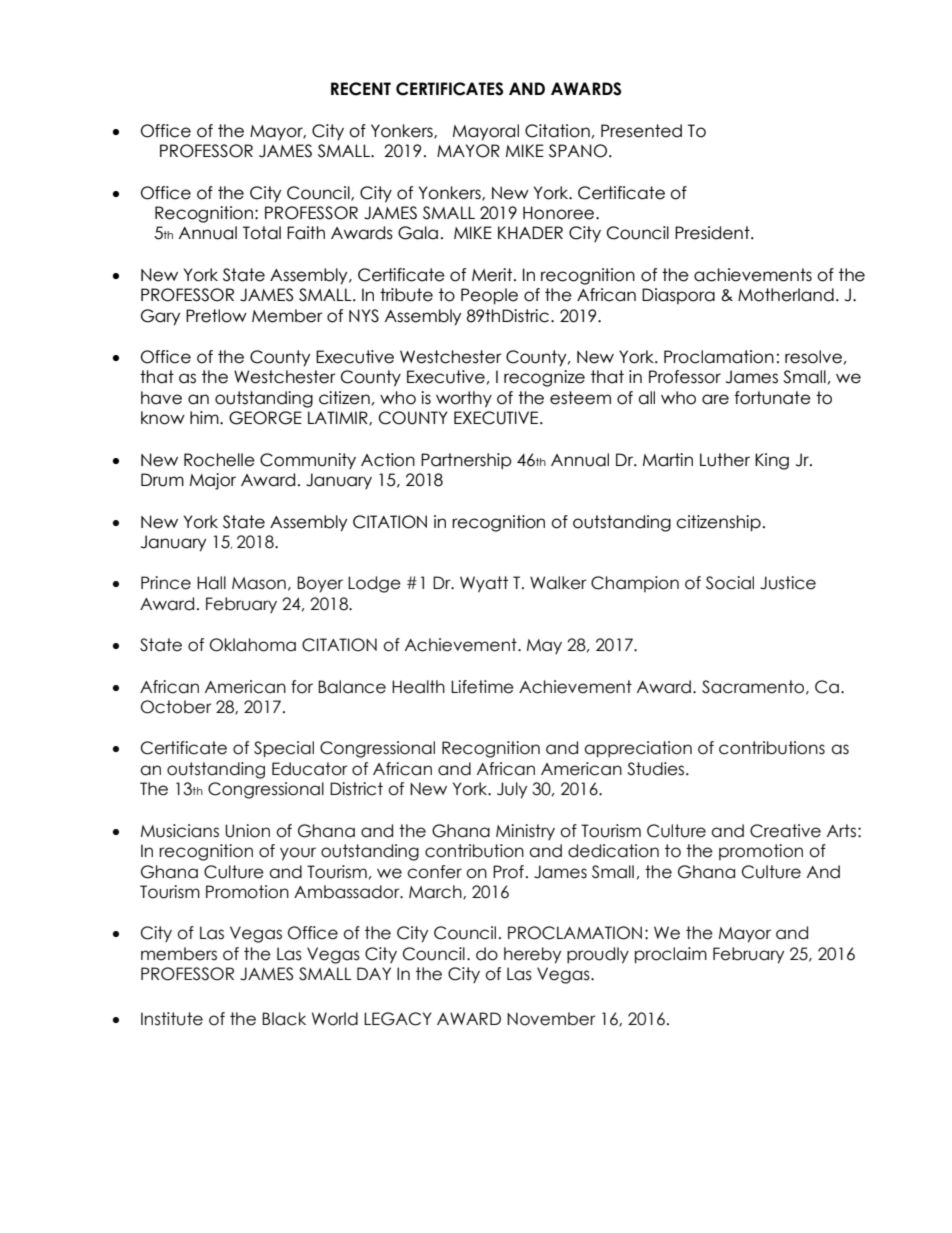 The width and height of the page is (952, 1233). What do you see at coordinates (788, 583) in the page?
I see `Justice` at bounding box center [788, 583].
